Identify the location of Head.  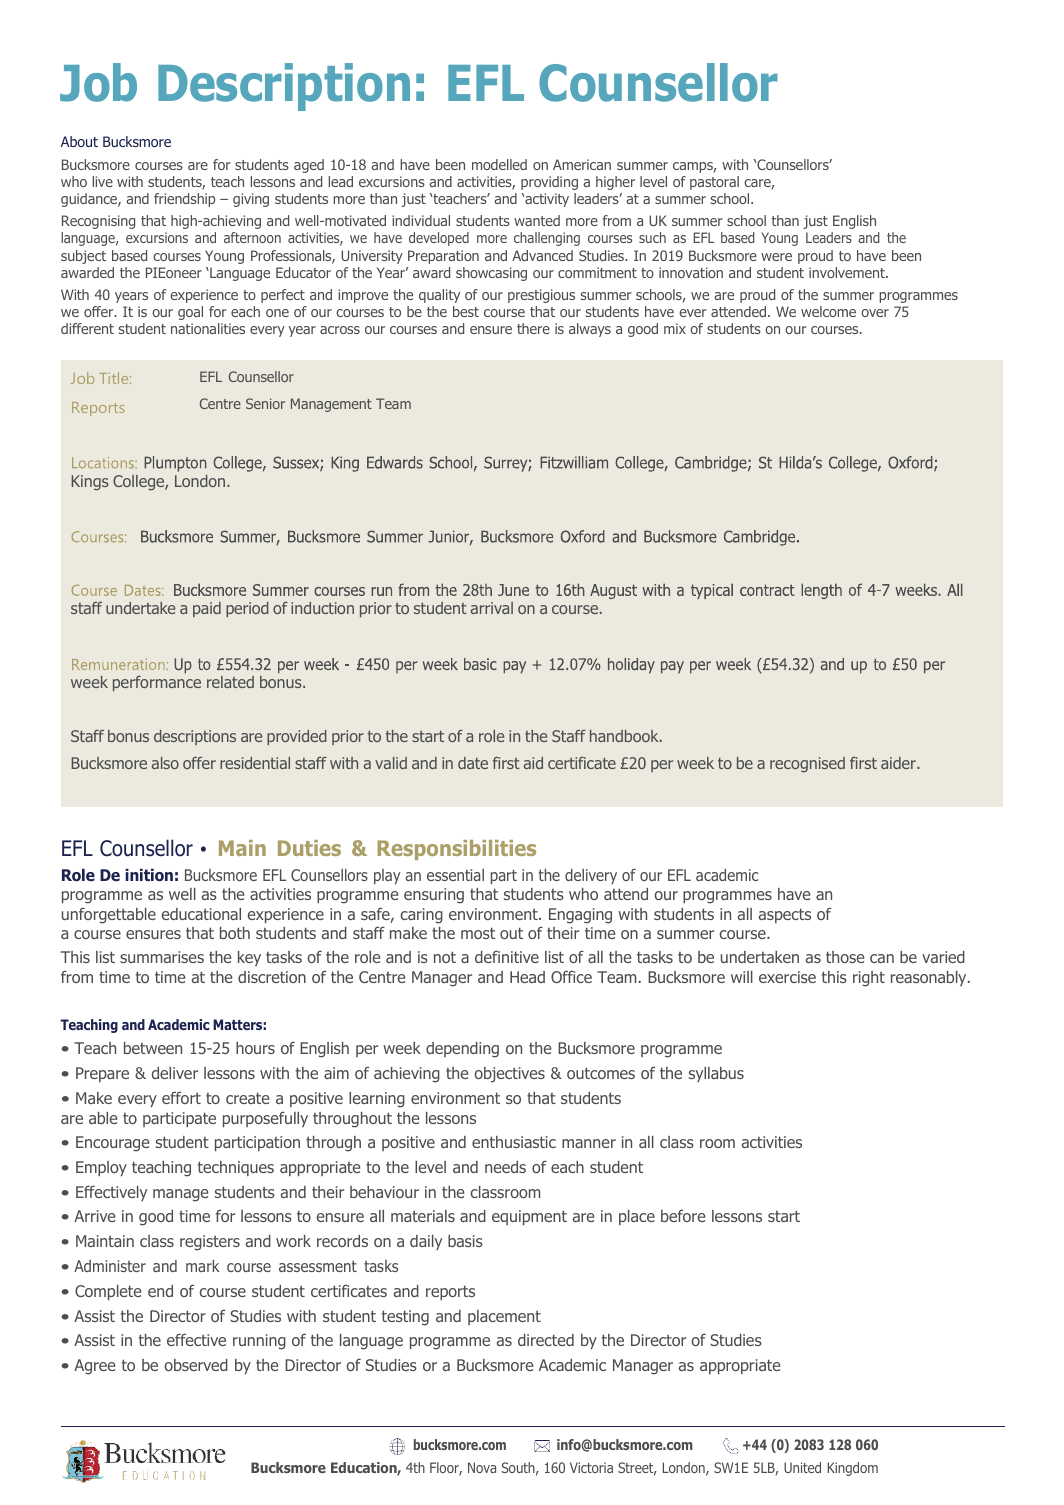
(527, 977).
